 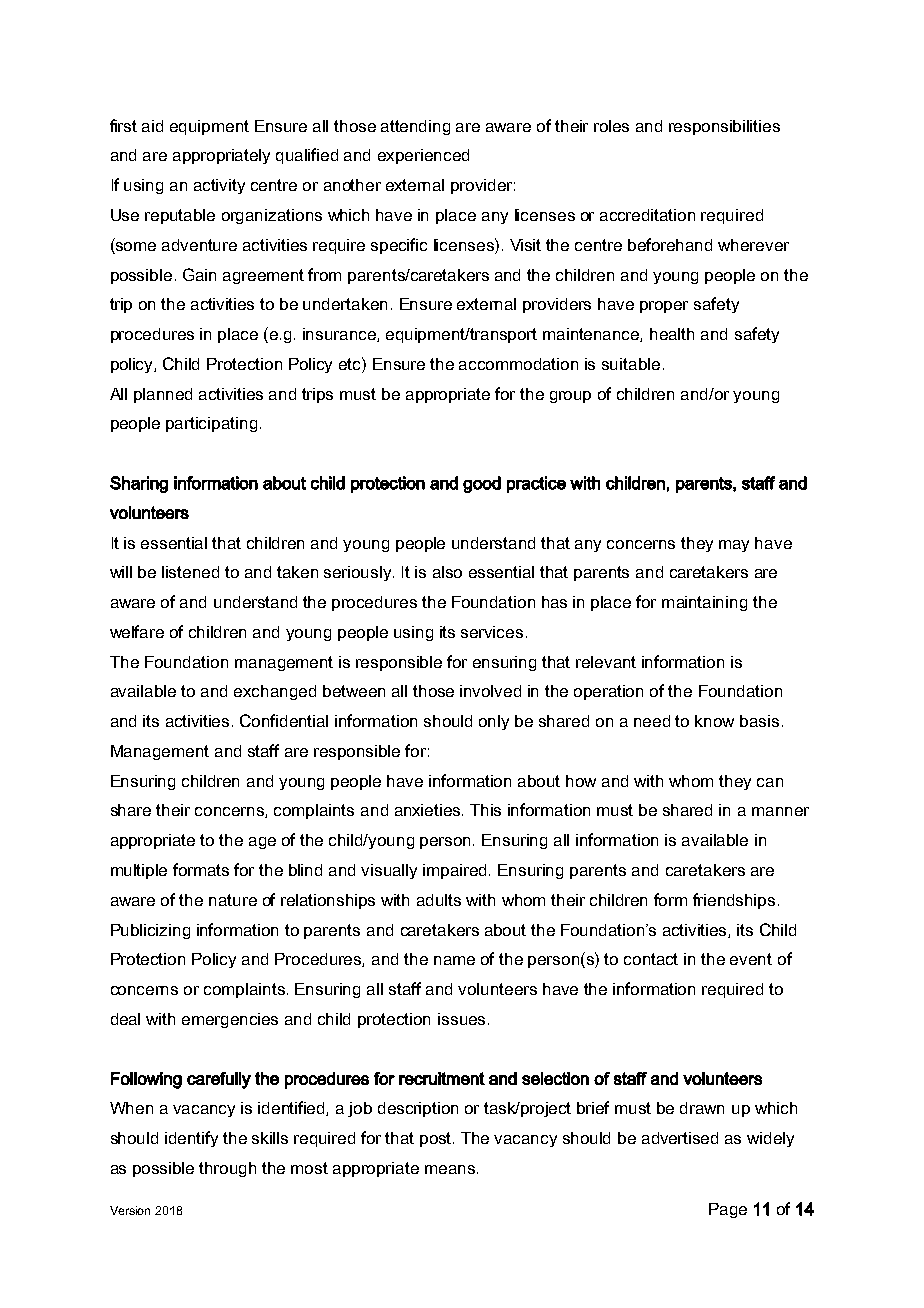 What do you see at coordinates (724, 127) in the image?
I see `responsibilities` at bounding box center [724, 127].
